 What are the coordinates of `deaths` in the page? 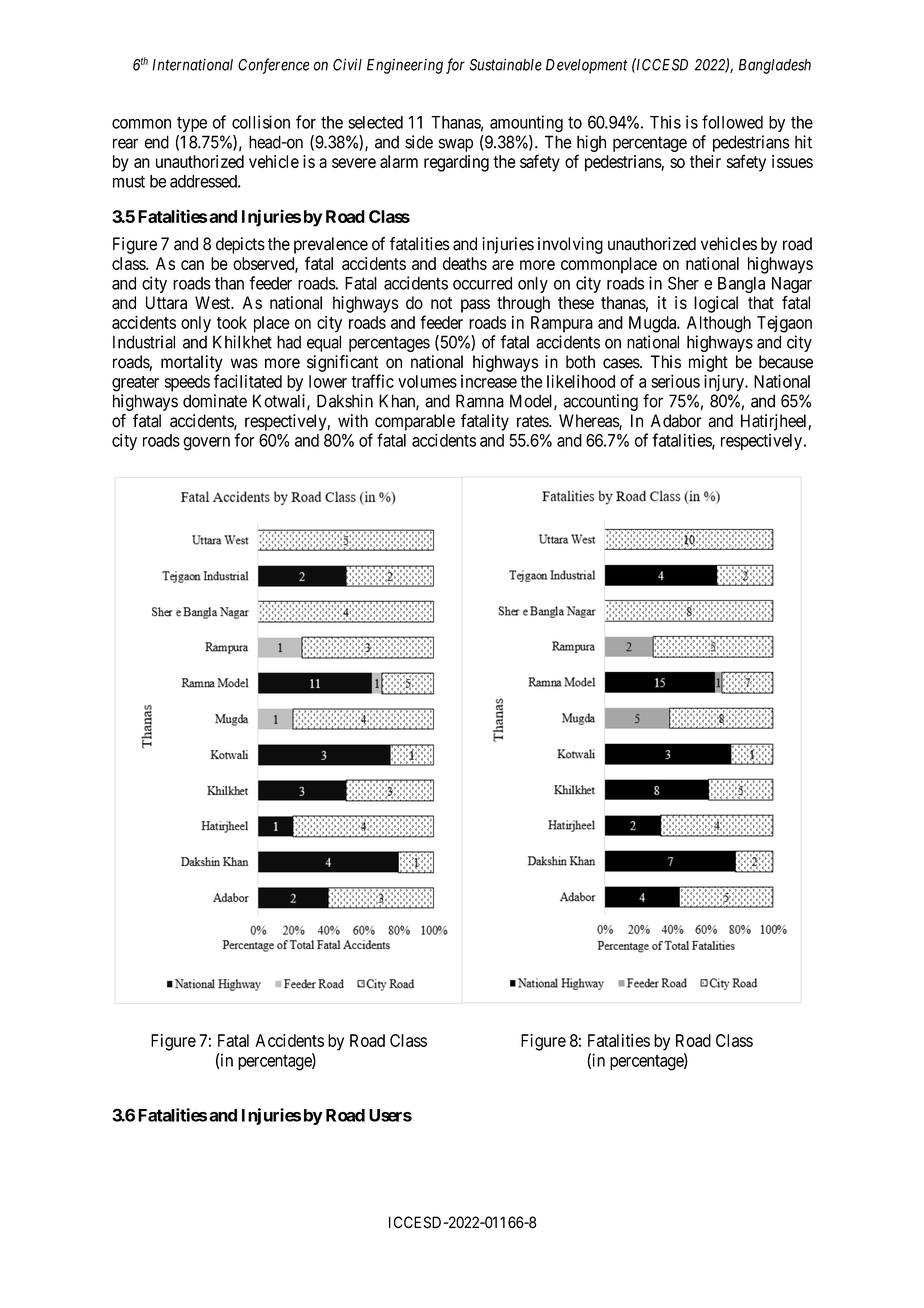 It's located at (465, 263).
